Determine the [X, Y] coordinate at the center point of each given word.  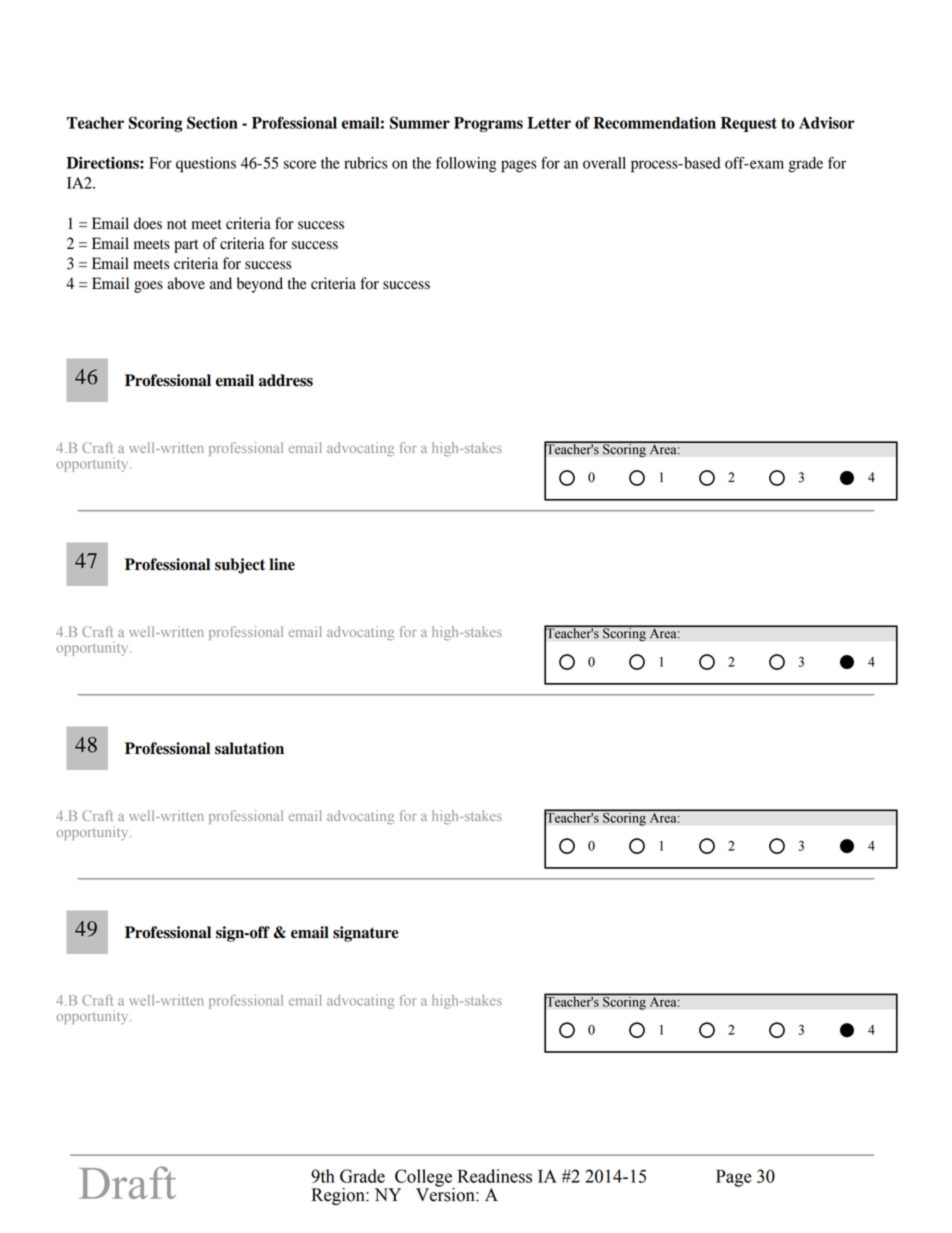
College [424, 1179]
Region [339, 1196]
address [286, 380]
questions [206, 165]
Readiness [495, 1176]
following [466, 165]
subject [240, 566]
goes [148, 287]
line [282, 564]
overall [604, 163]
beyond [260, 285]
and [221, 283]
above [186, 283]
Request [749, 124]
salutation [249, 748]
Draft [127, 1182]
